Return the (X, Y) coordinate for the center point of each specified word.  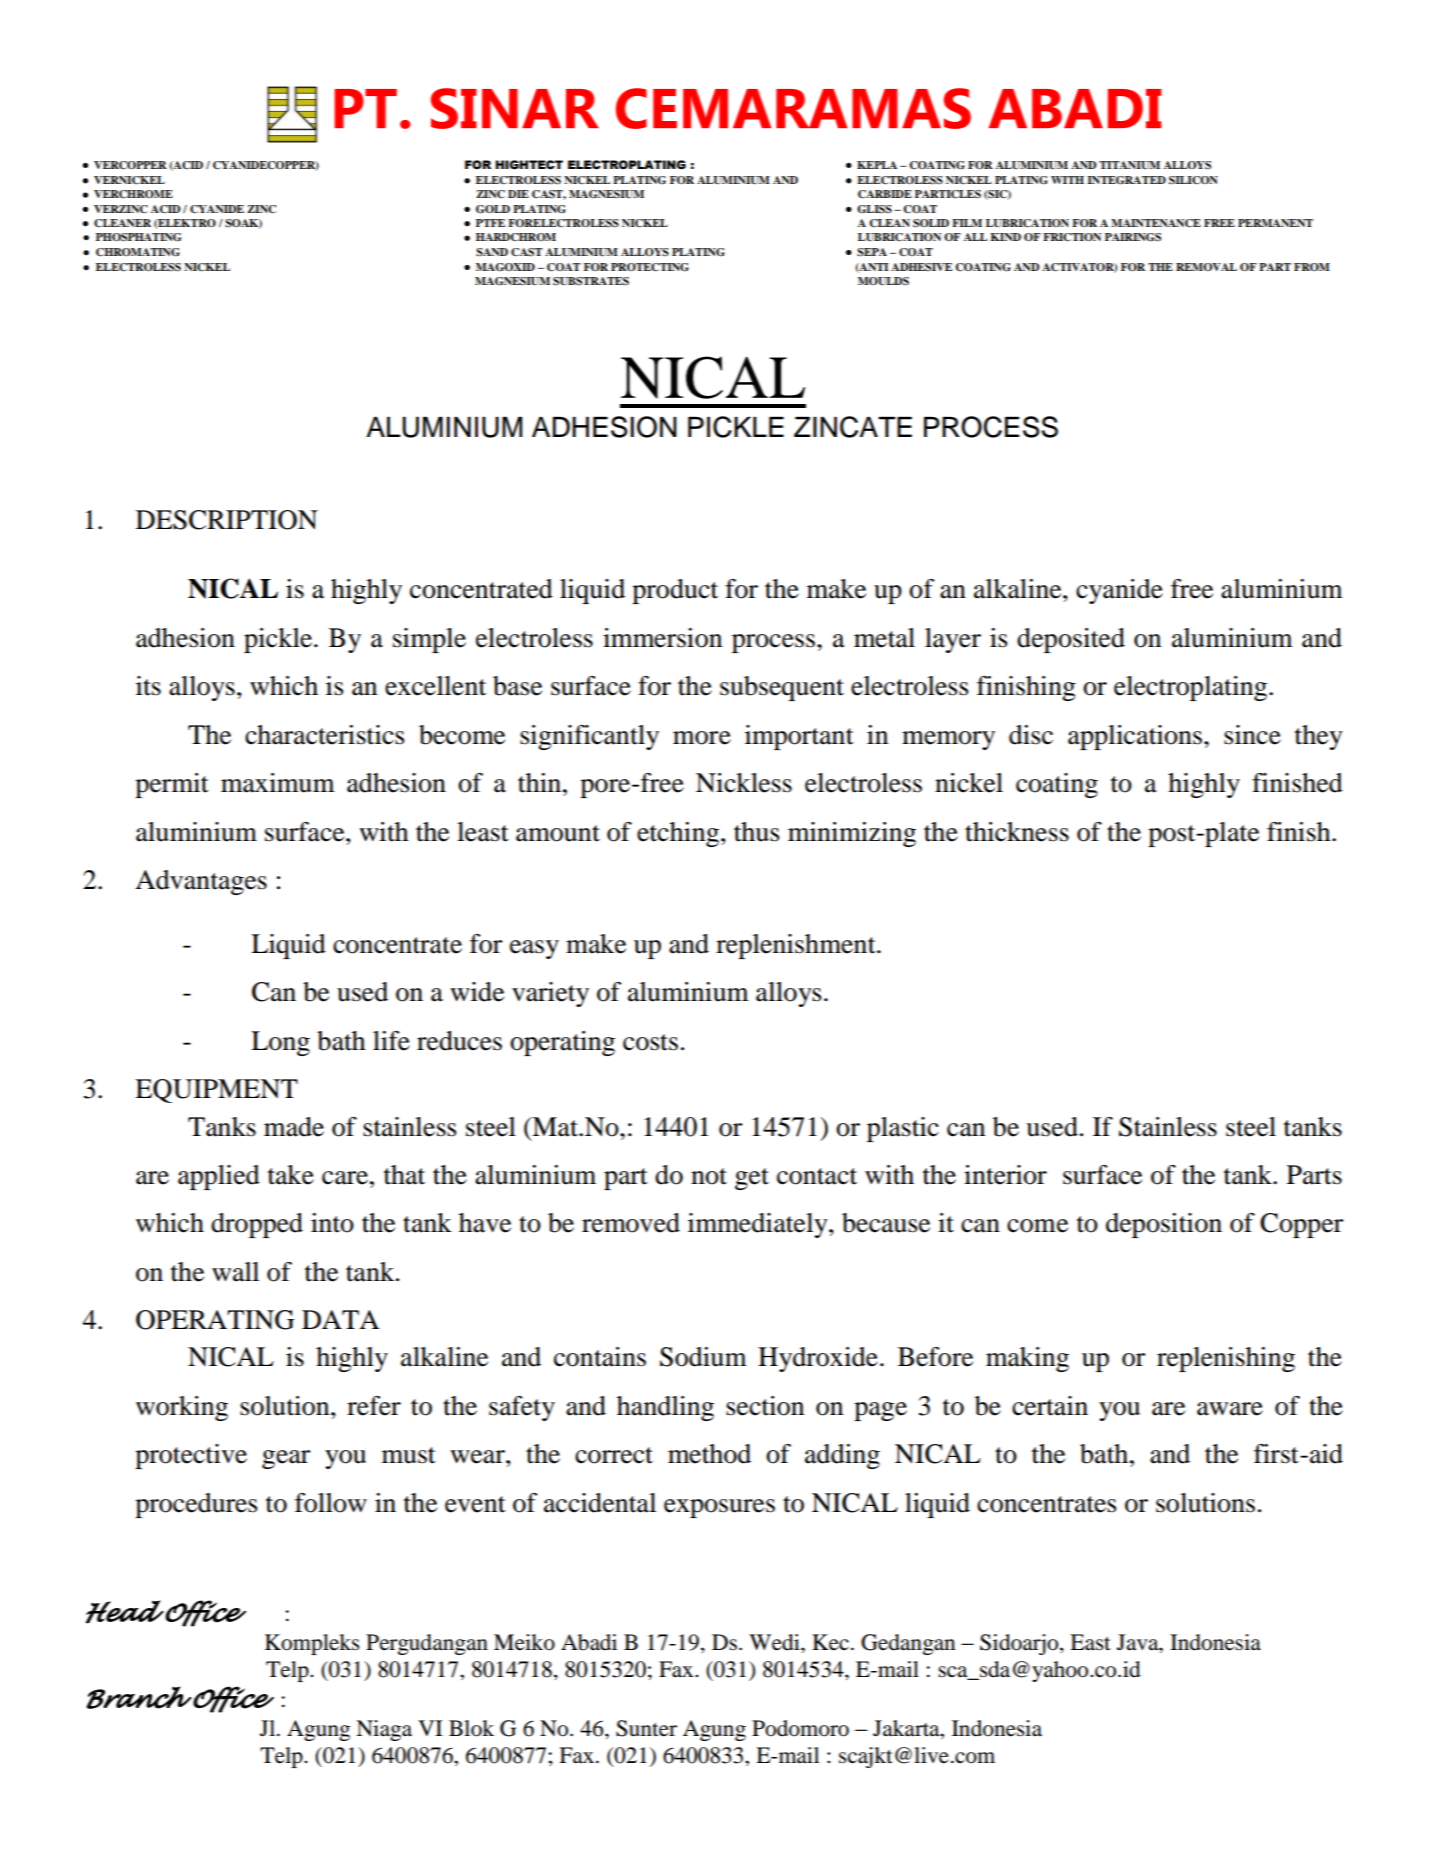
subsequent (782, 688)
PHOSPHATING (139, 237)
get (752, 1179)
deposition (1164, 1225)
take (291, 1175)
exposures (719, 1508)
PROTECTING (650, 267)
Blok (471, 1728)
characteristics (325, 735)
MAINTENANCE (1156, 223)
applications (1135, 737)
